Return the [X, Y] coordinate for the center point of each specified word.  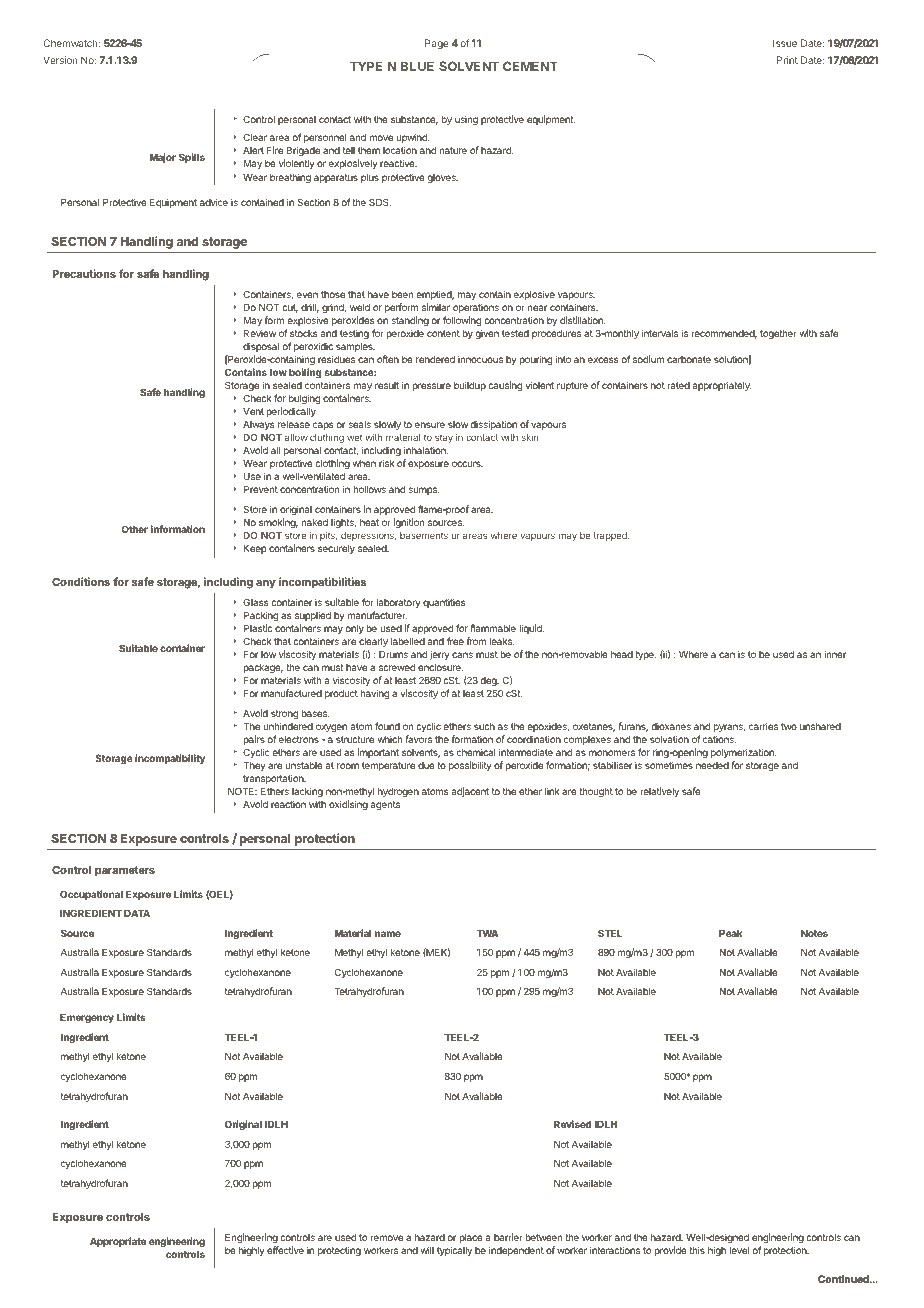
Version [60, 60]
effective [285, 1250]
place [470, 1238]
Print [787, 60]
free [455, 641]
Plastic [258, 628]
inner [835, 654]
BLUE [417, 66]
